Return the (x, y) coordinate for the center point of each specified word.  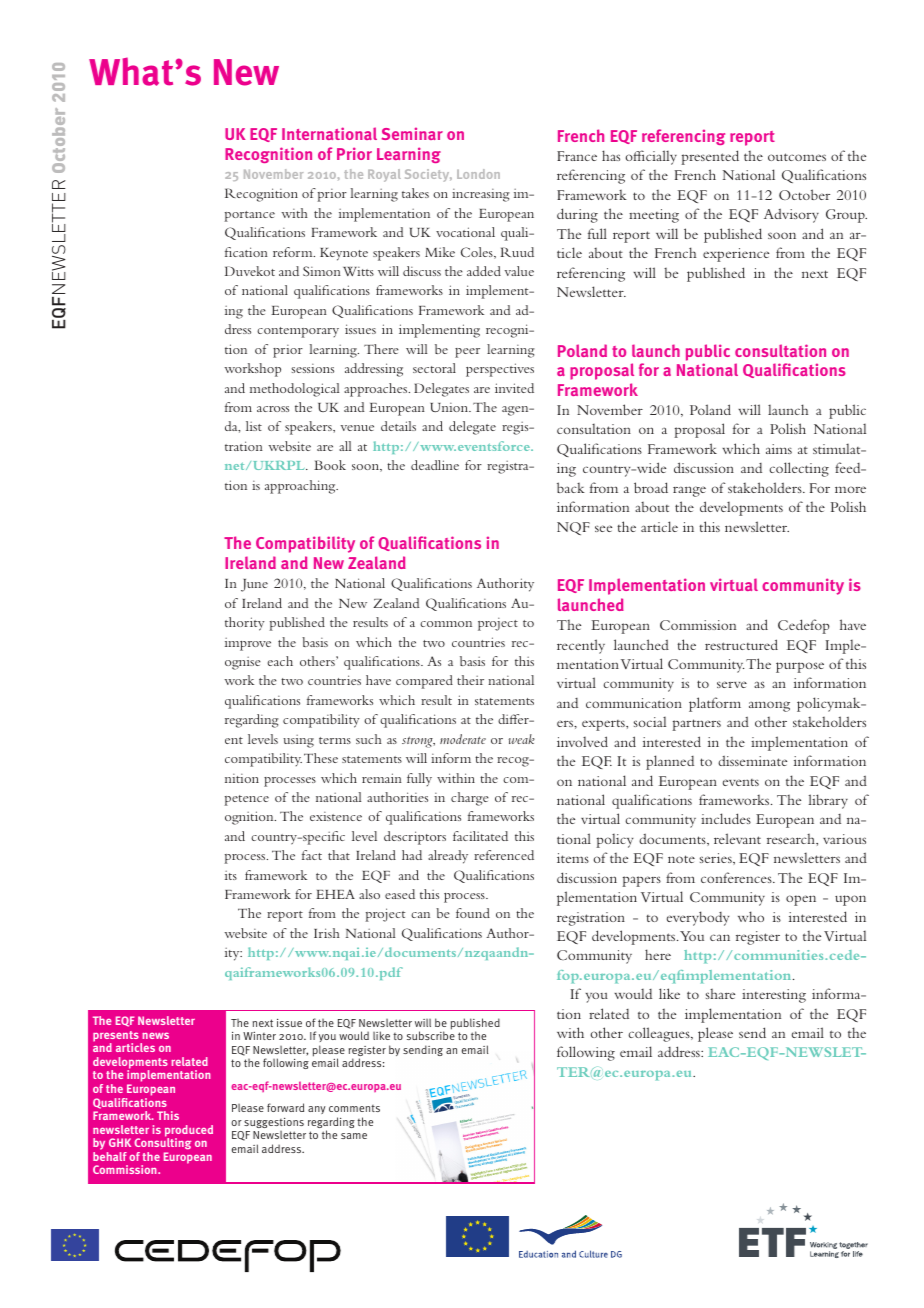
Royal (384, 175)
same (354, 1136)
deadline (435, 465)
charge (470, 799)
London (478, 174)
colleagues (660, 1034)
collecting (799, 469)
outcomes (797, 157)
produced (189, 1132)
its (231, 875)
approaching (301, 487)
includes (726, 818)
